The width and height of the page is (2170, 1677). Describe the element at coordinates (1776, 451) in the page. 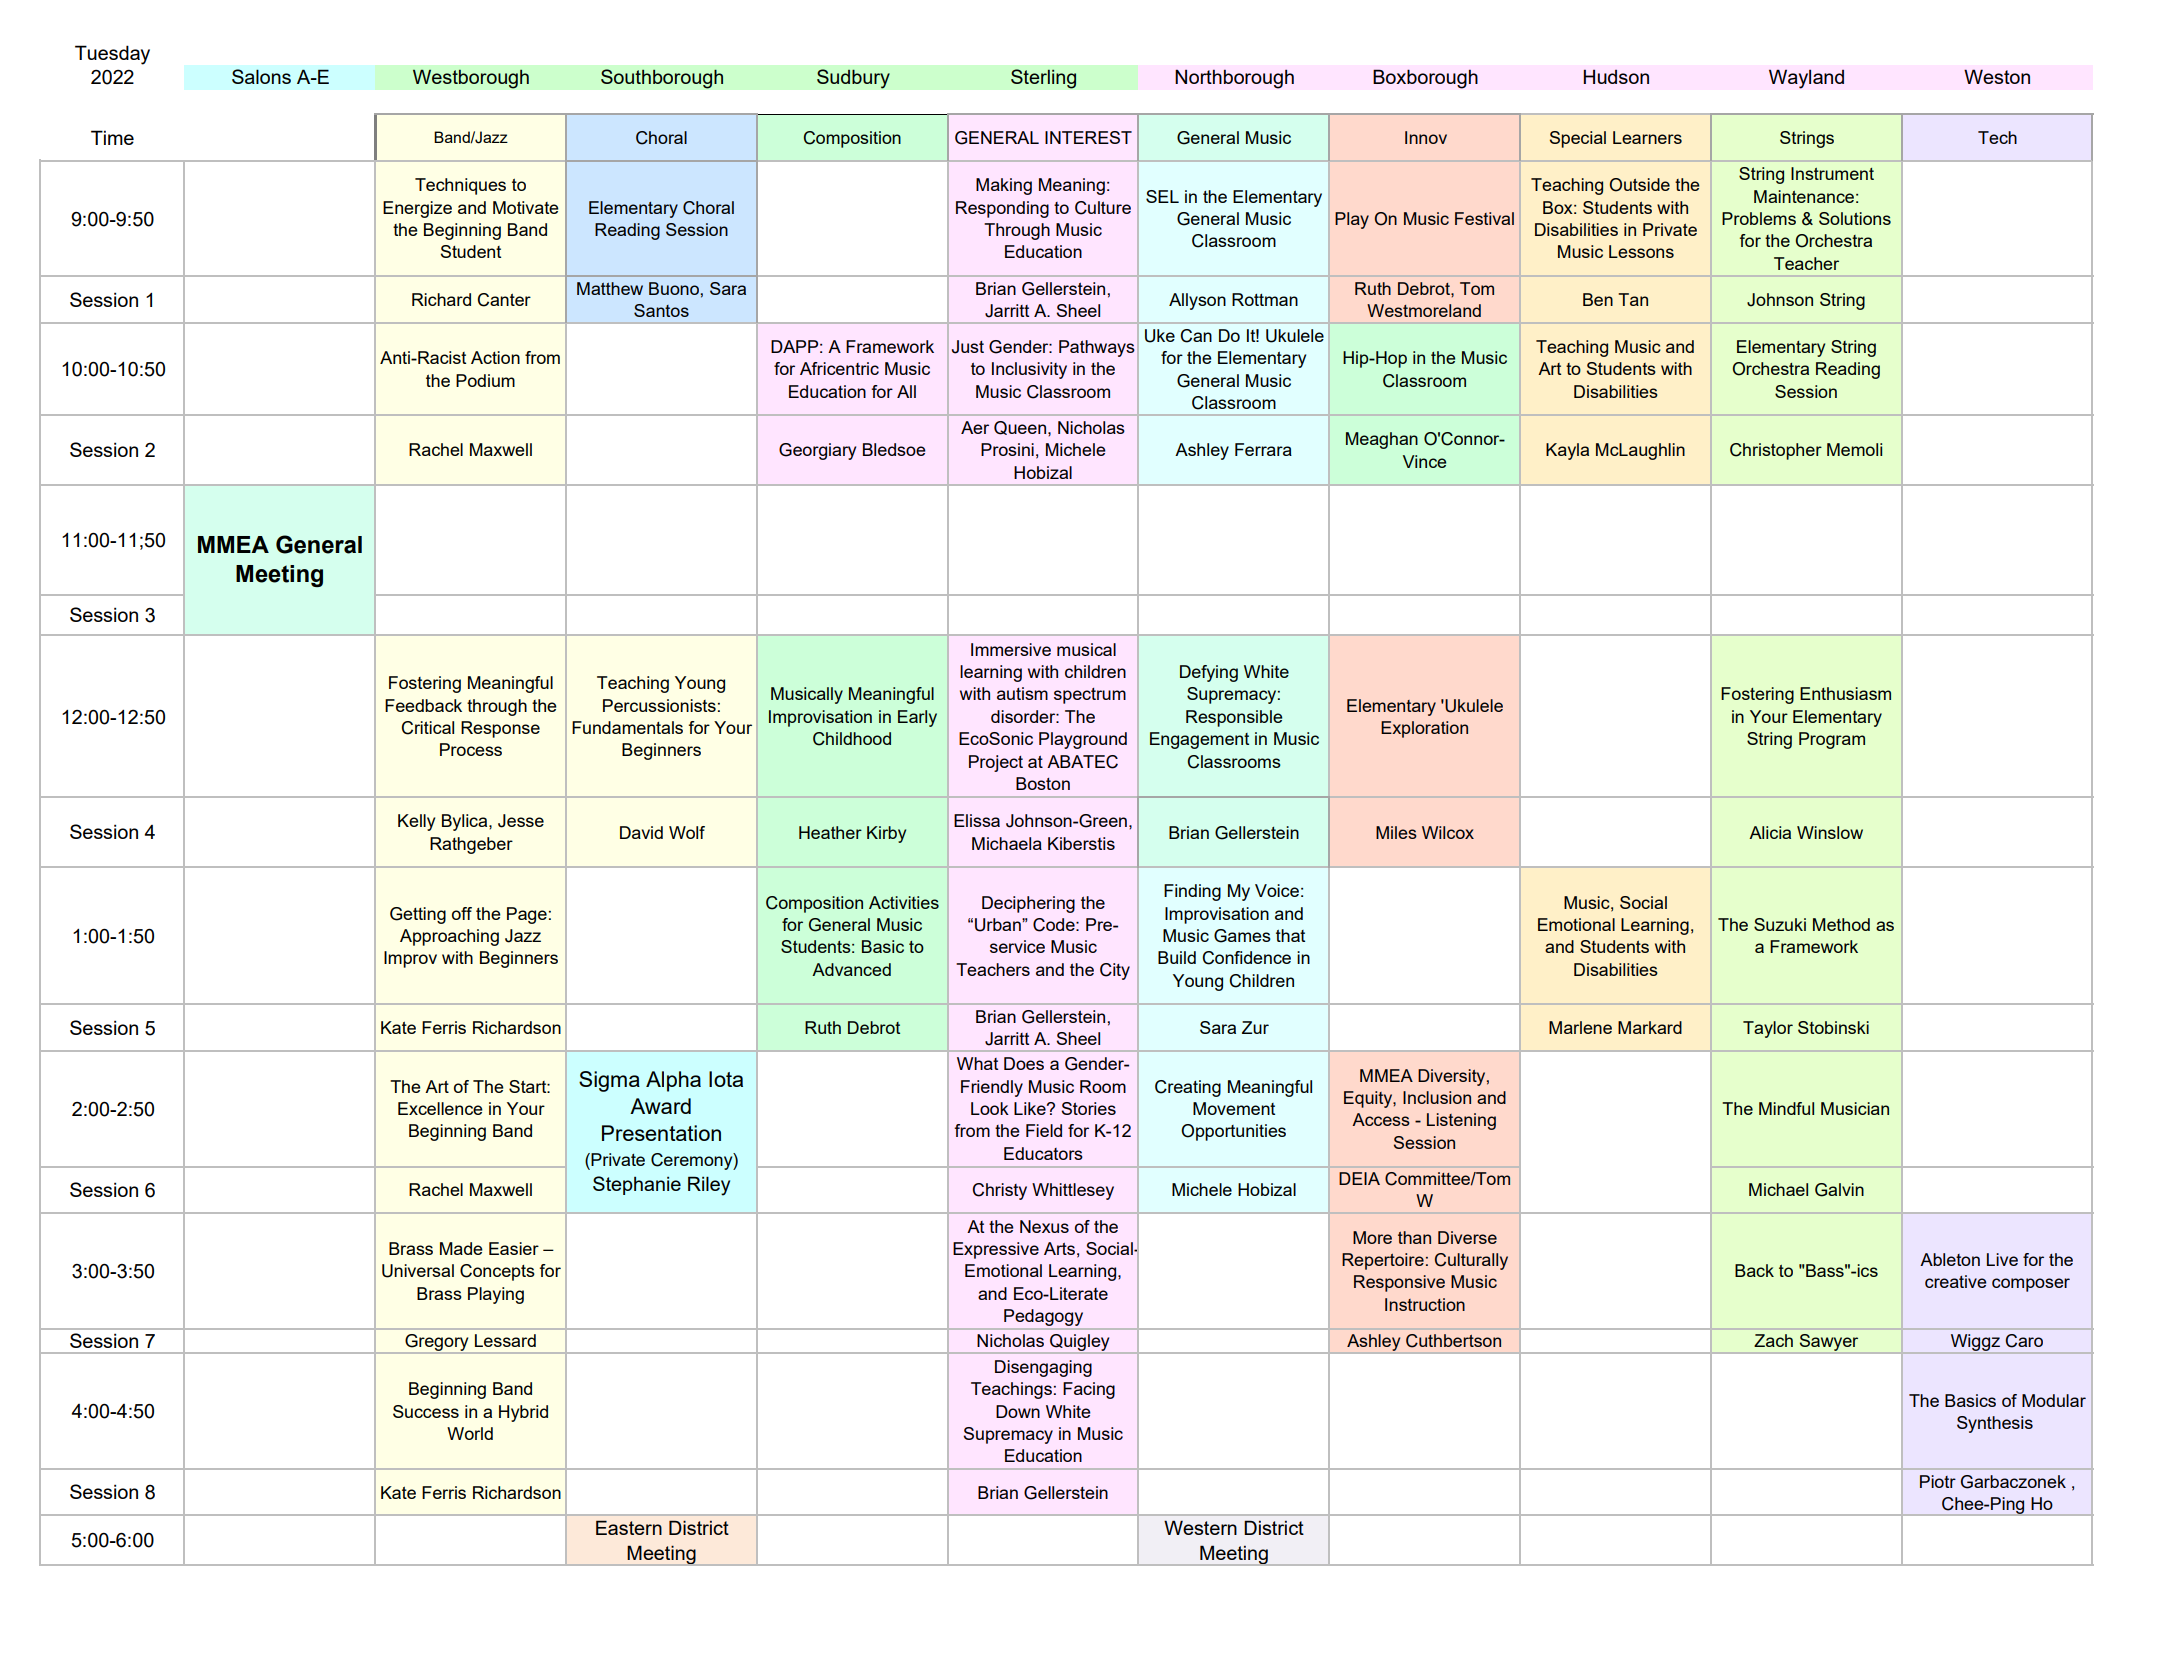

I see `Christopher` at that location.
